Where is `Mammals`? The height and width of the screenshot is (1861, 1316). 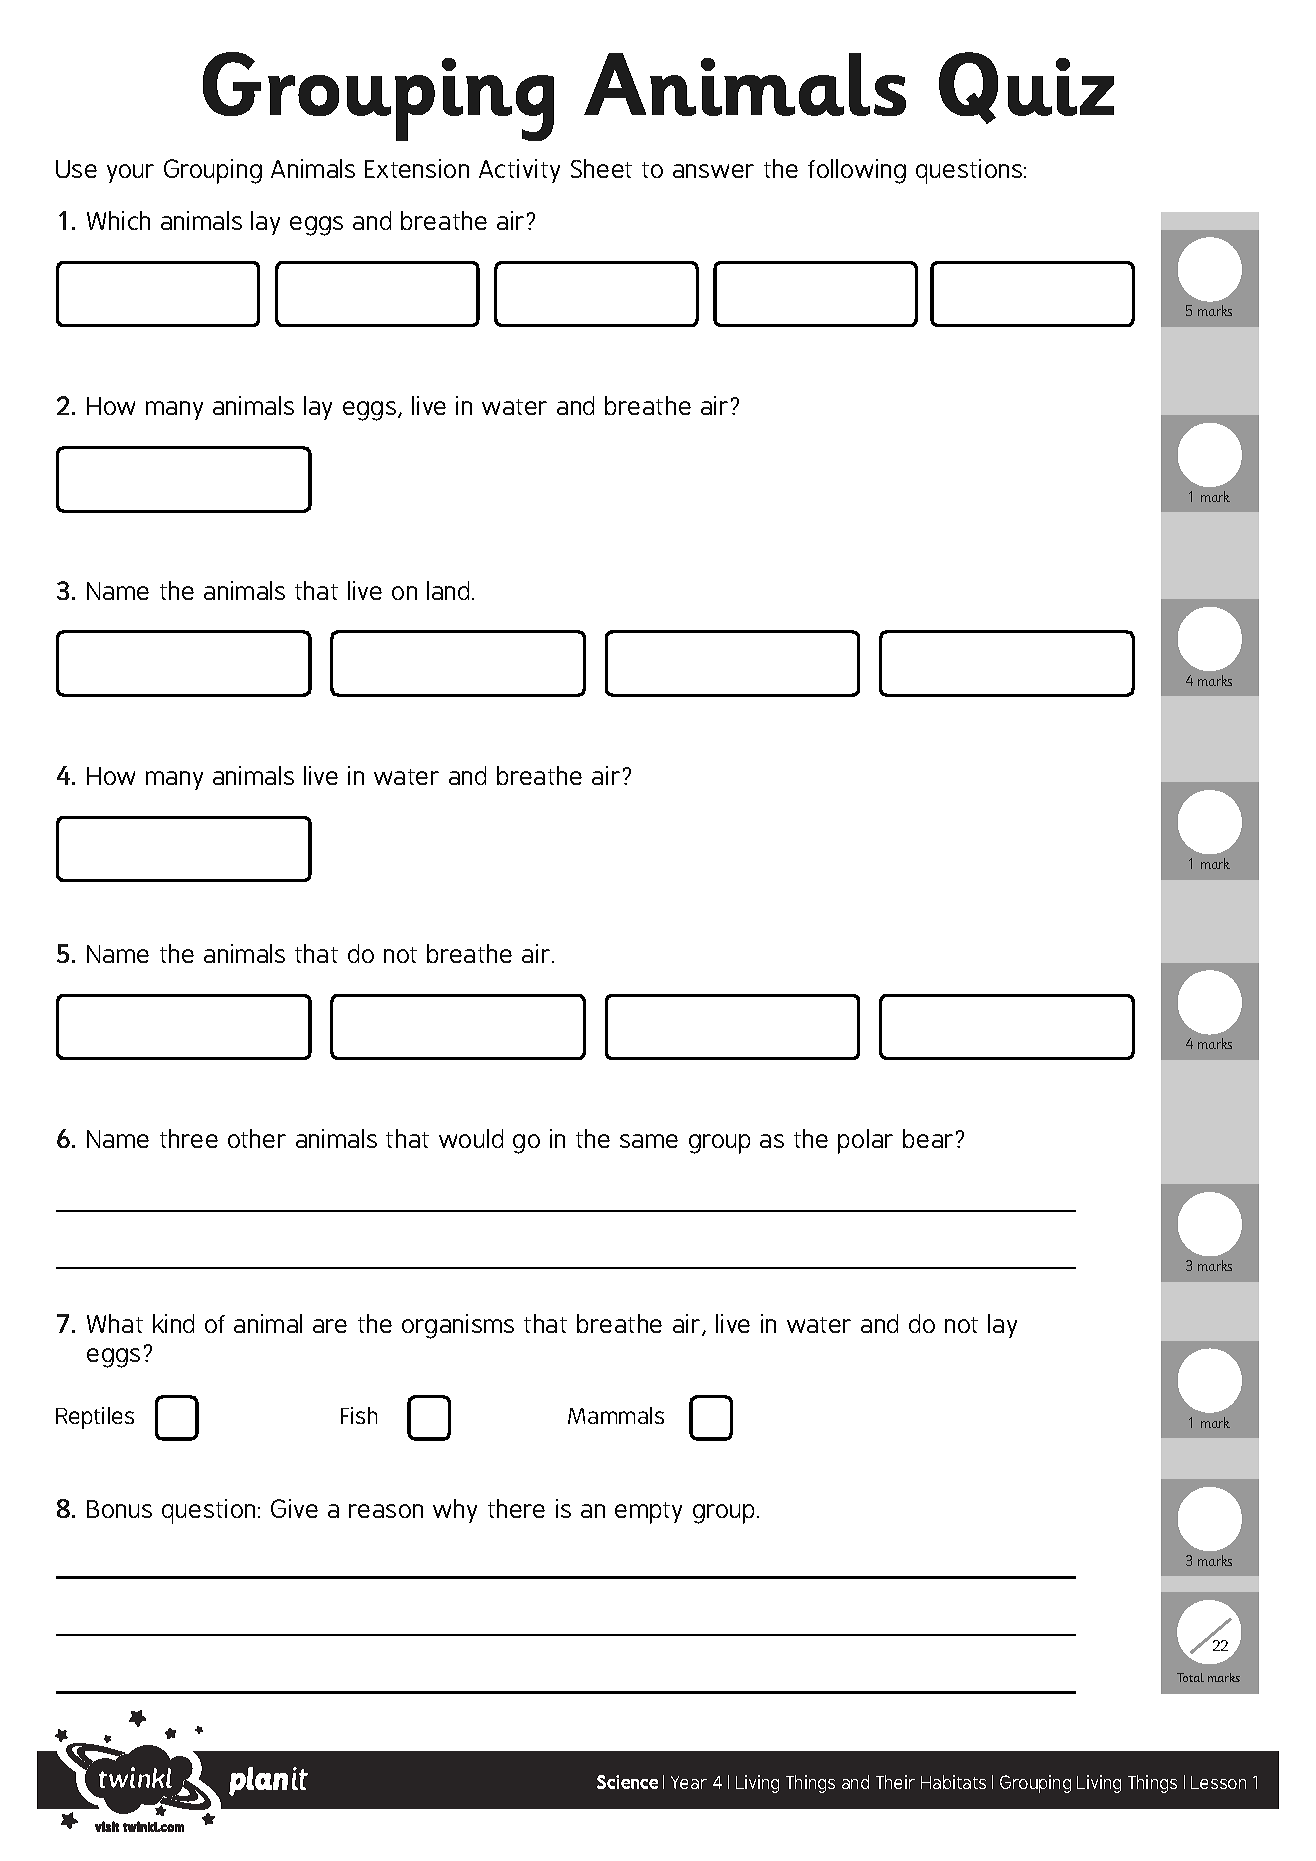 Mammals is located at coordinates (616, 1415).
